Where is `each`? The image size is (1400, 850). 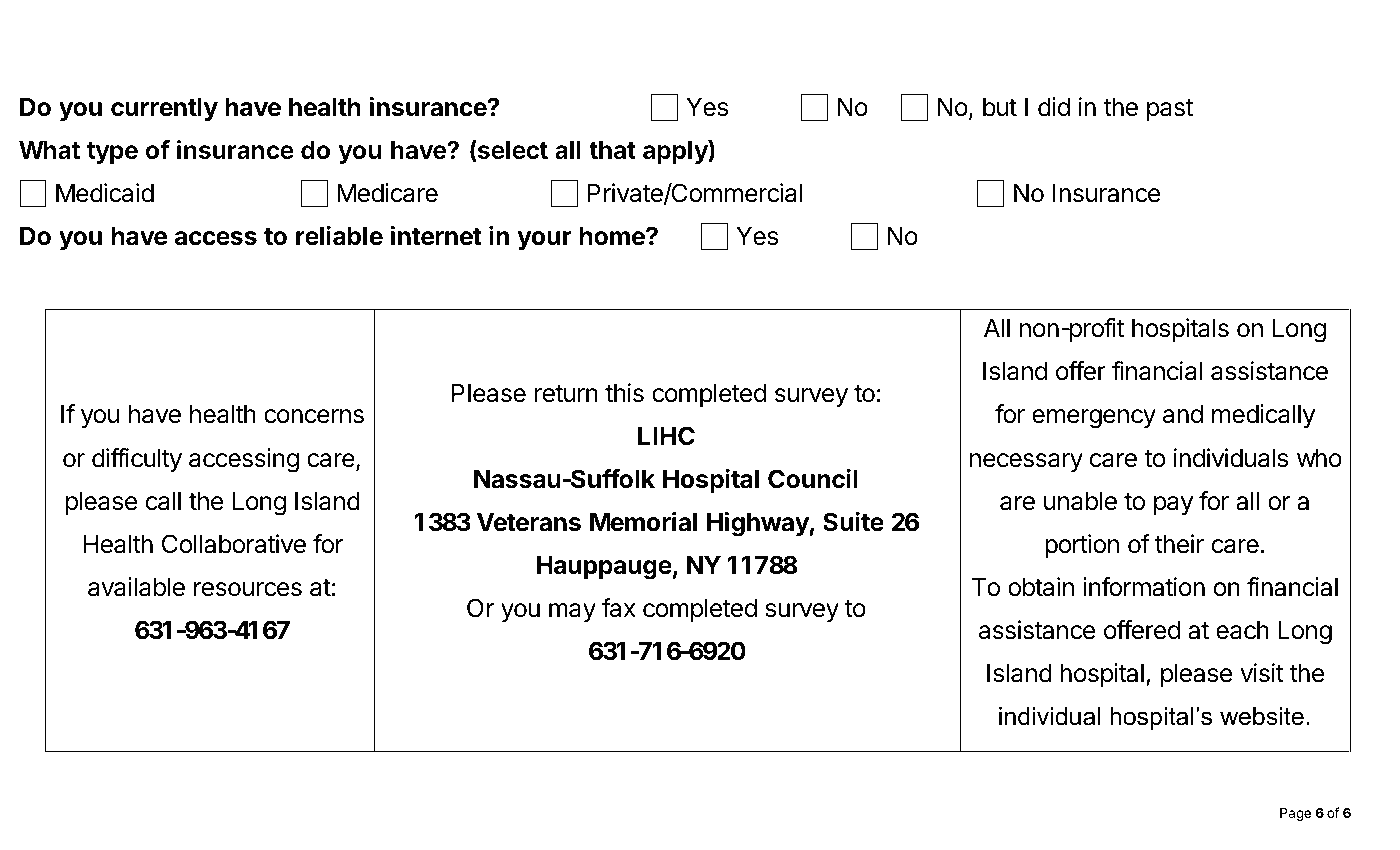 each is located at coordinates (1242, 630).
